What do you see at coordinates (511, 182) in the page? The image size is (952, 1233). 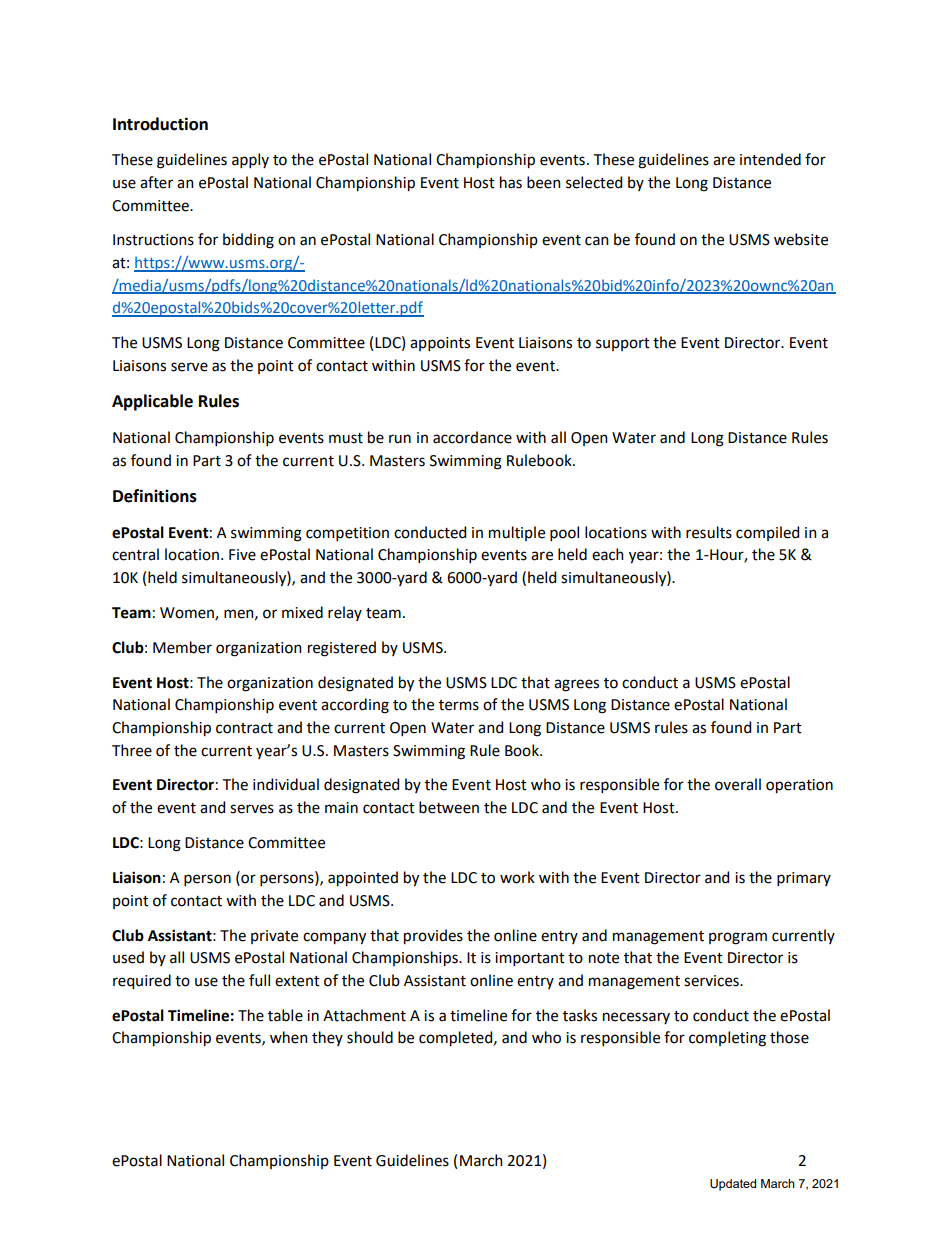 I see `has` at bounding box center [511, 182].
